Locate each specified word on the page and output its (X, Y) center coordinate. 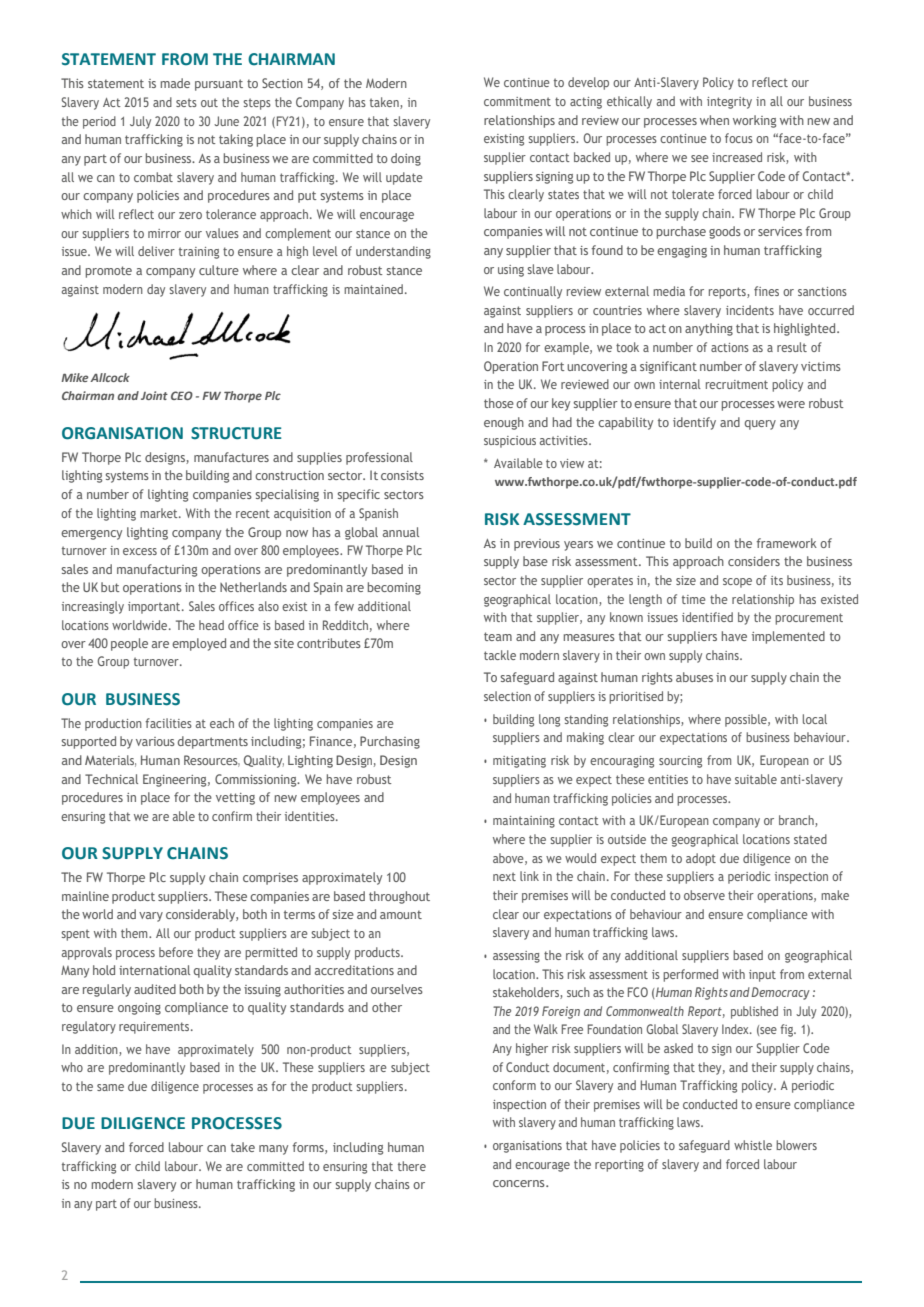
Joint (154, 395)
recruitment (737, 384)
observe (704, 895)
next (504, 876)
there (412, 1166)
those (499, 403)
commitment (517, 101)
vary (151, 917)
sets (186, 102)
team (498, 636)
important (155, 608)
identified (707, 617)
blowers (796, 1145)
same (110, 1087)
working (754, 121)
